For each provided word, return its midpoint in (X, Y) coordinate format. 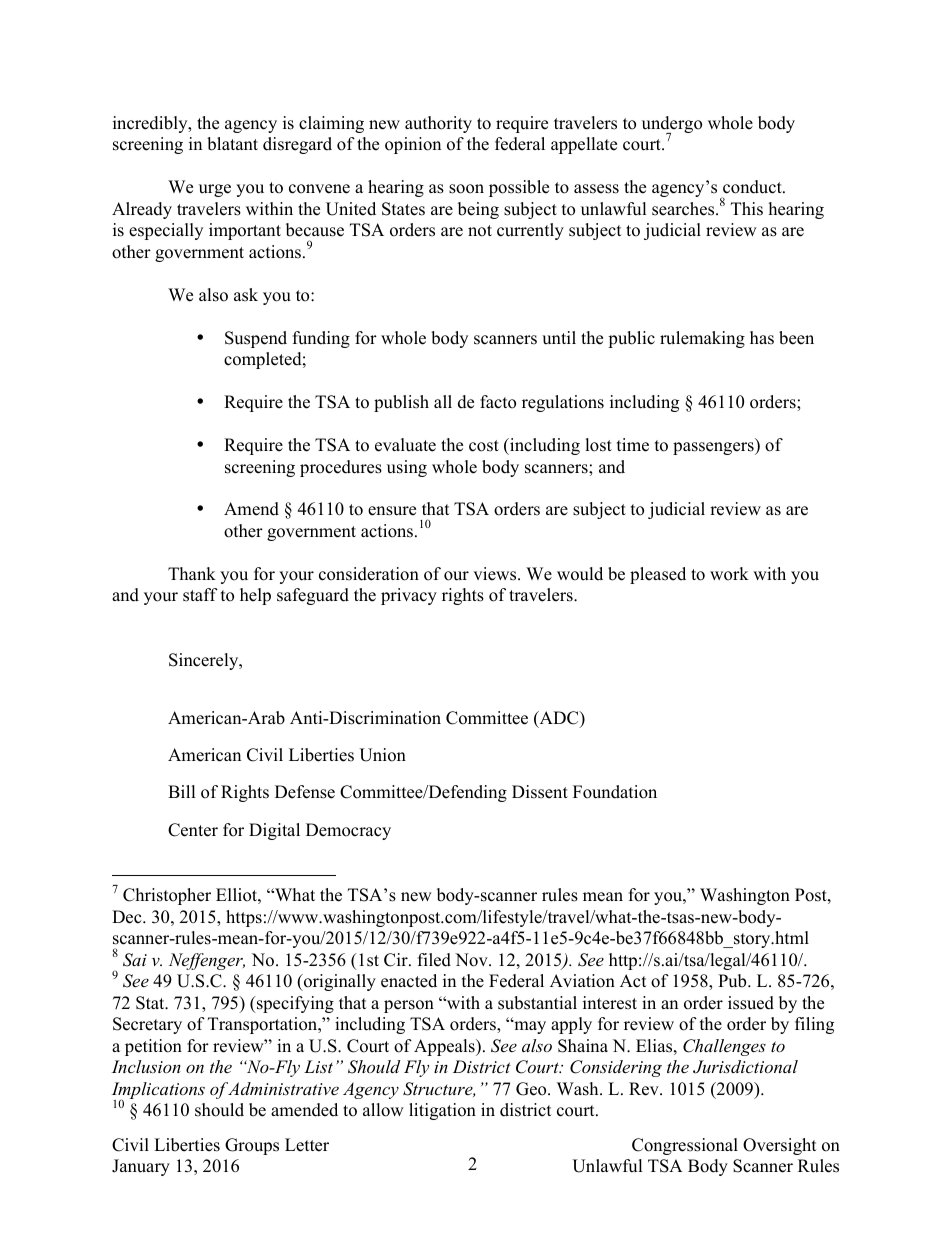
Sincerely (205, 661)
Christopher (167, 896)
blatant (232, 144)
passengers (714, 448)
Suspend (256, 339)
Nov (472, 960)
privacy (409, 596)
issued (751, 1003)
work (729, 574)
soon (466, 189)
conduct (753, 187)
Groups (252, 1146)
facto (498, 402)
